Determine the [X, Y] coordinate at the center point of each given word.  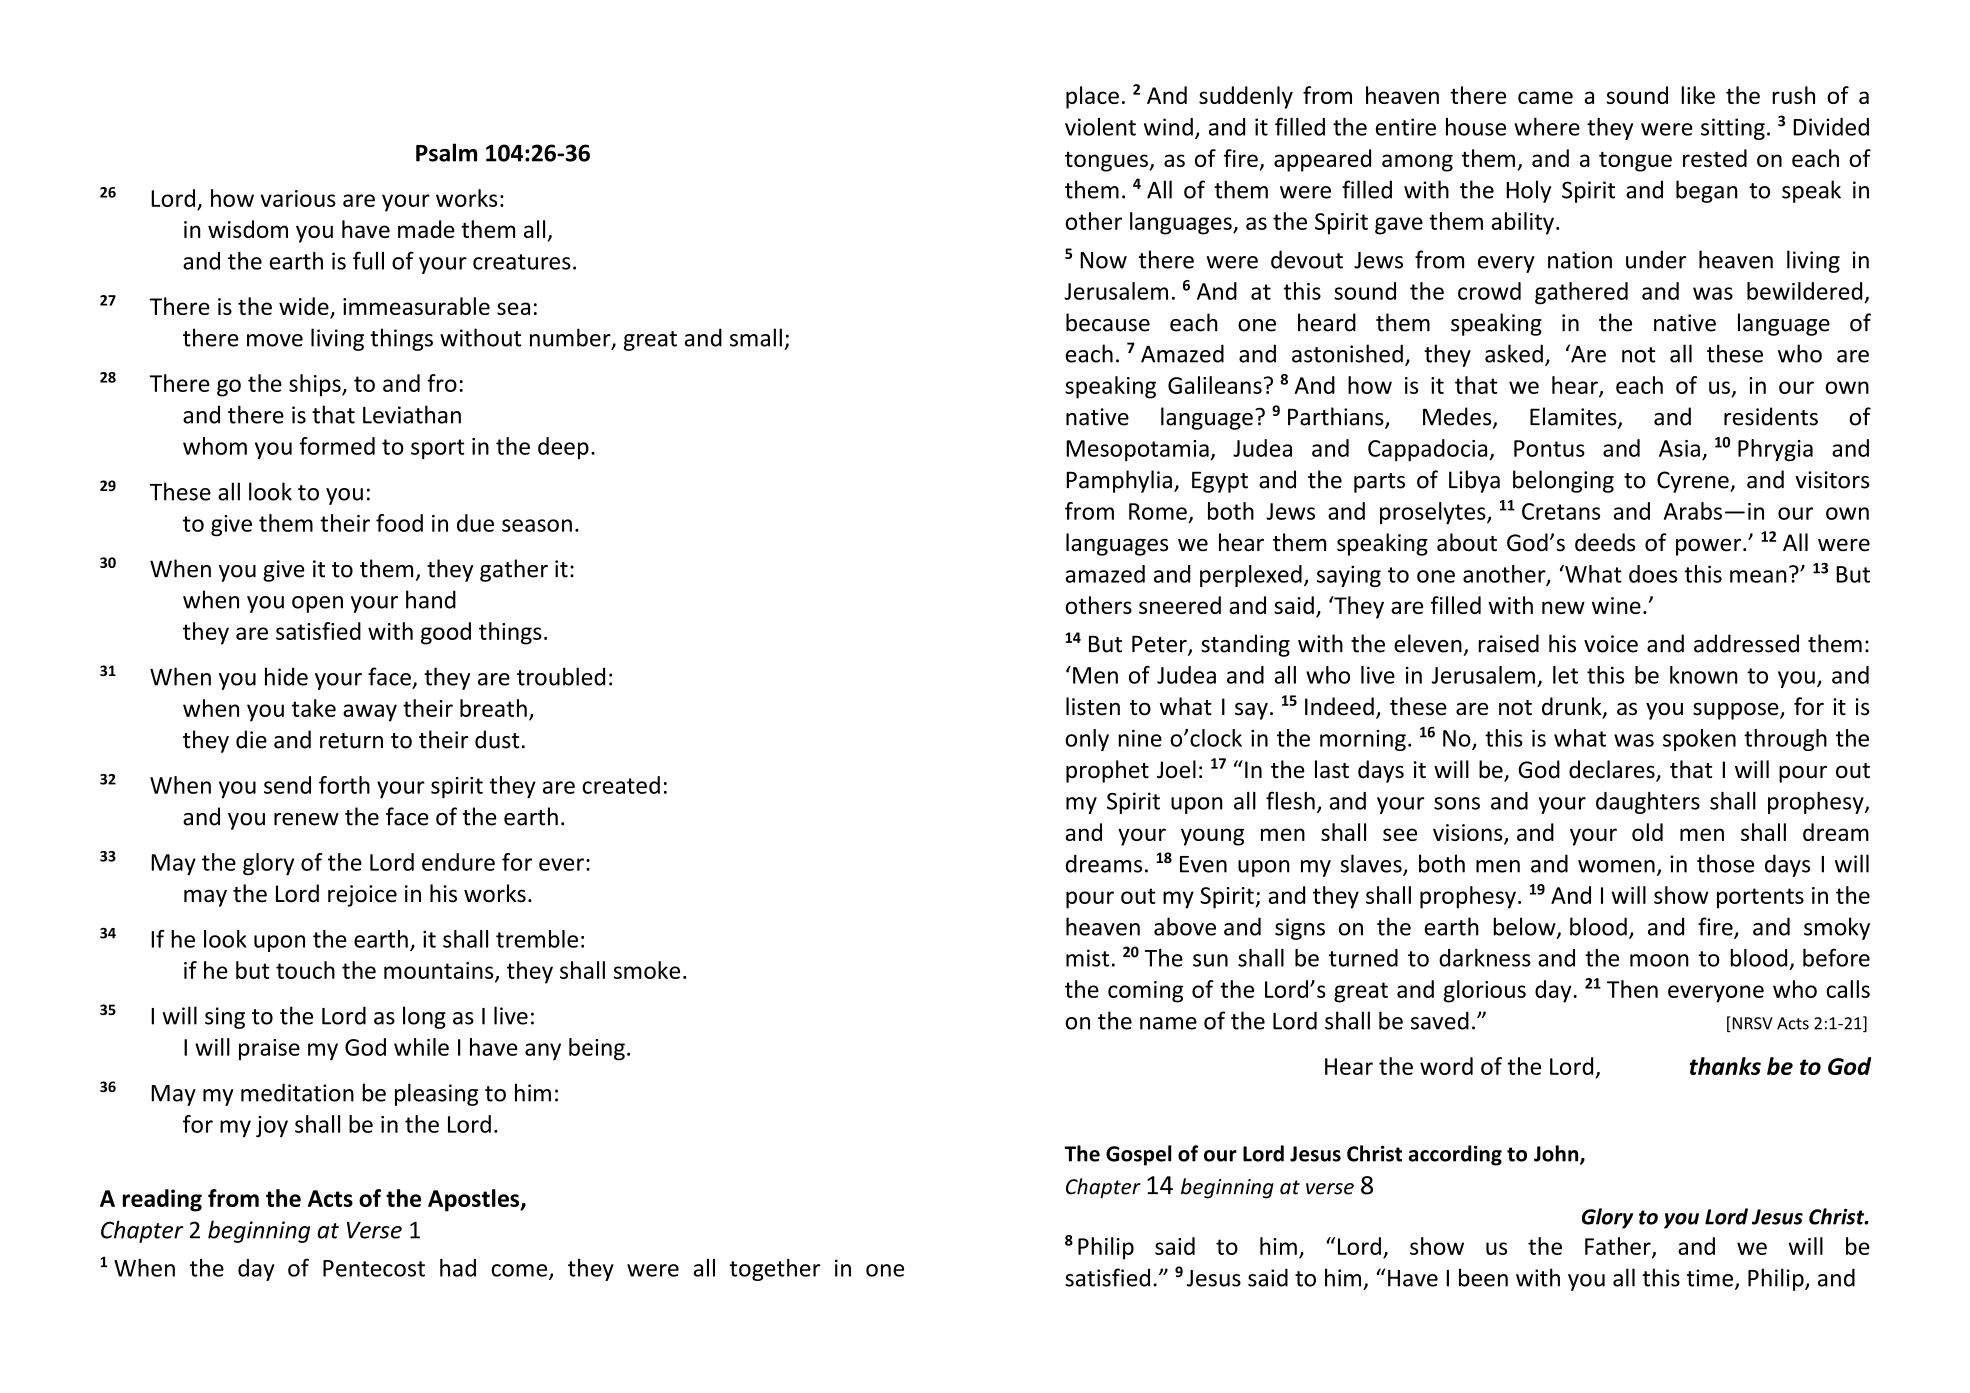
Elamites [1574, 417]
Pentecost [374, 1268]
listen [1093, 706]
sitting [1733, 129]
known [1704, 675]
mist [1087, 958]
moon [1659, 960]
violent [1100, 127]
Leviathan [412, 414]
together [775, 1270]
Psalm [446, 152]
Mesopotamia [1138, 451]
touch [305, 970]
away [370, 713]
